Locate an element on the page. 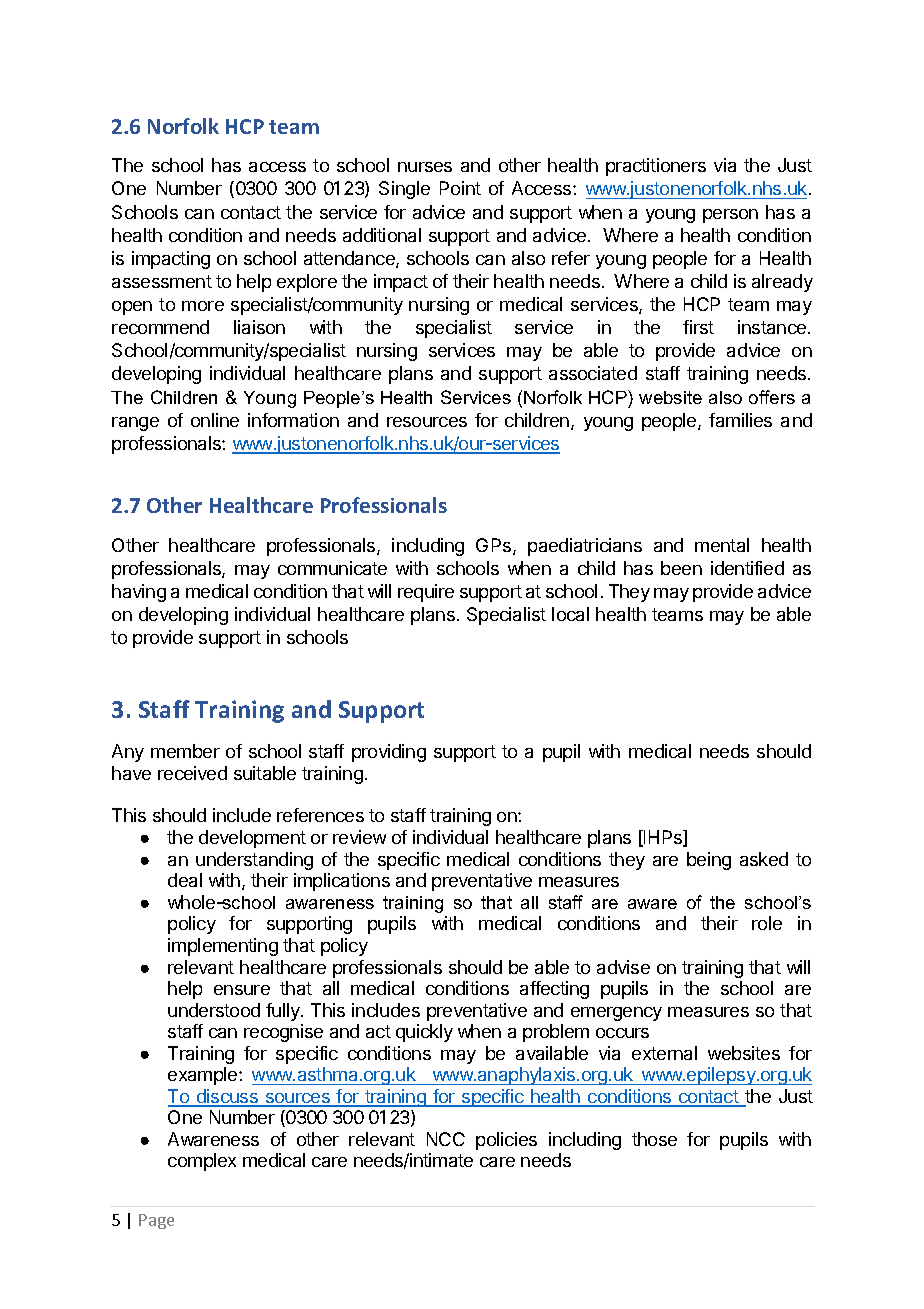 Image resolution: width=924 pixels, height=1309 pixels. NCC is located at coordinates (446, 1139).
